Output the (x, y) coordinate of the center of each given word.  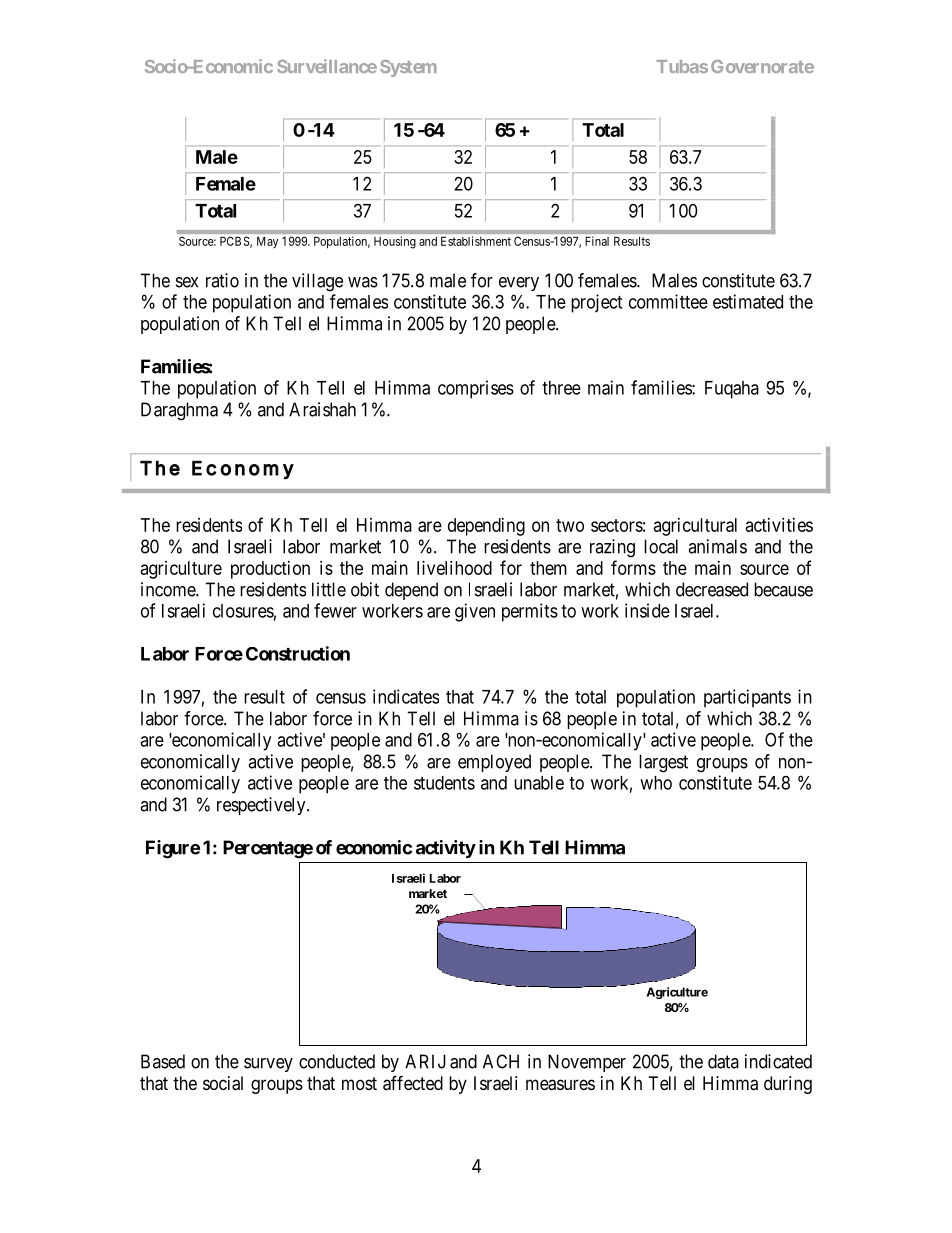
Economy (243, 470)
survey (268, 1065)
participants (747, 698)
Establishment (476, 241)
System (408, 68)
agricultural (695, 527)
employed (494, 763)
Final (597, 241)
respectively (262, 806)
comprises (476, 389)
